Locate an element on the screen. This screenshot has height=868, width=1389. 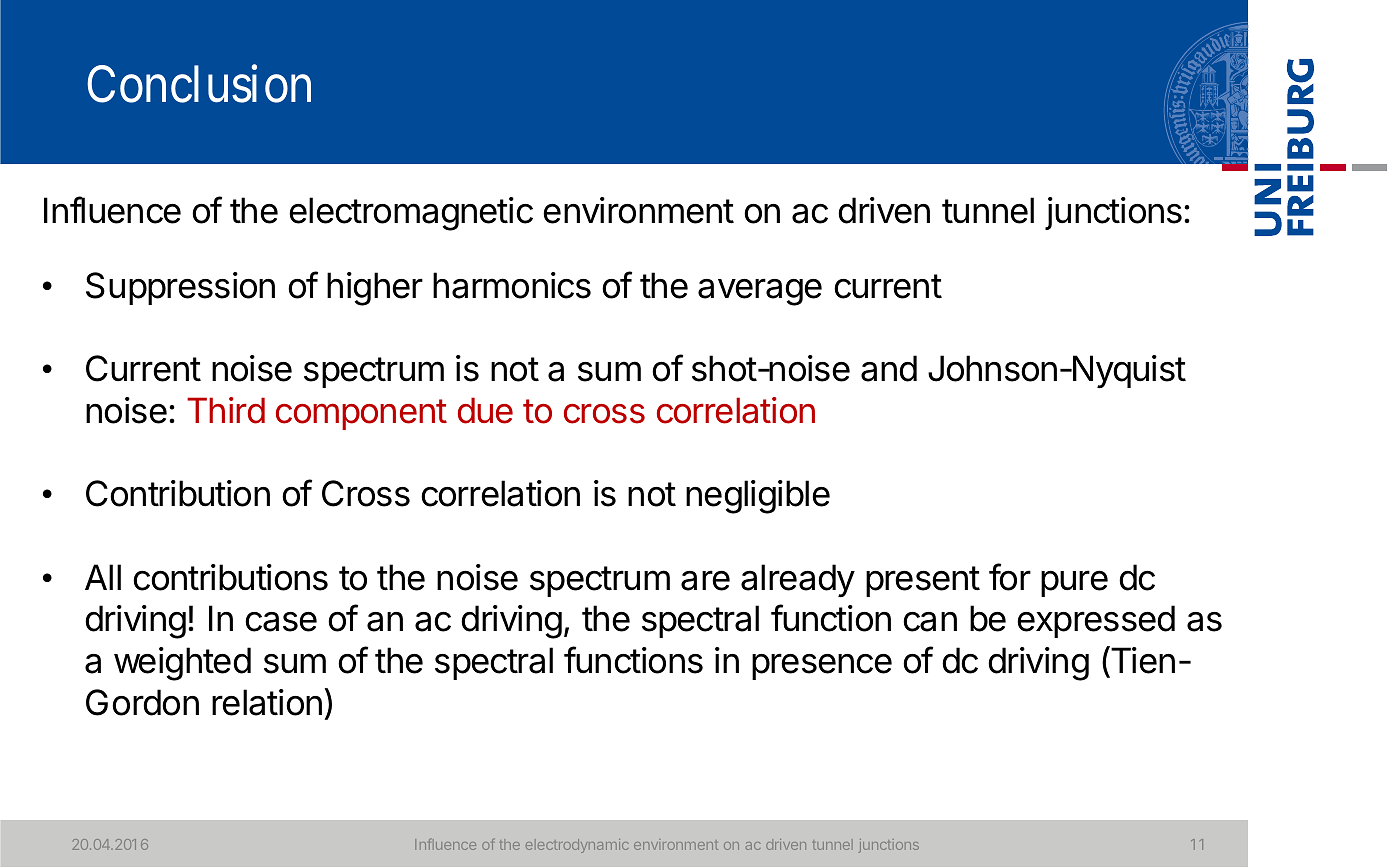
All is located at coordinates (103, 577).
